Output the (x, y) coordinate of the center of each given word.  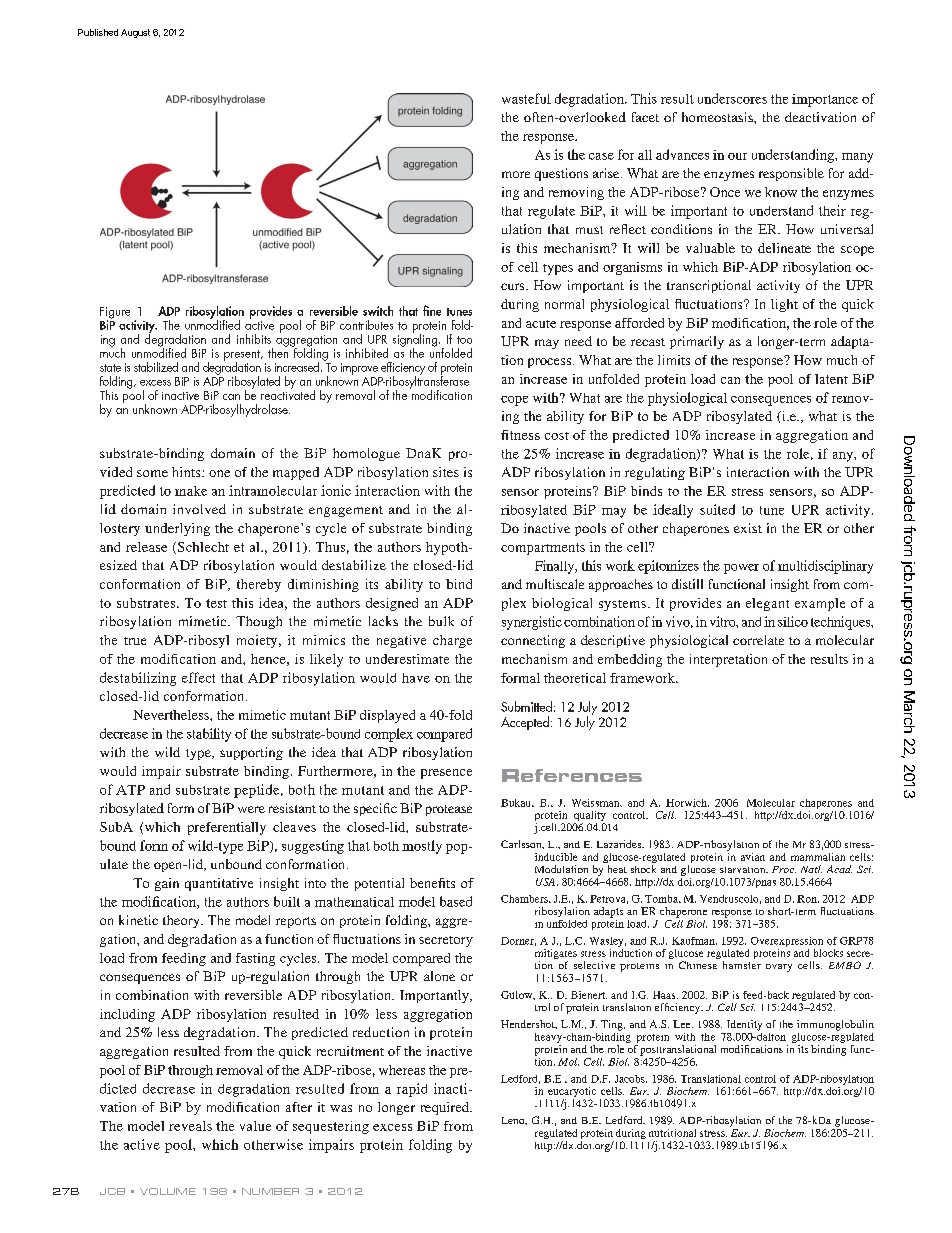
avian (753, 857)
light (784, 305)
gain (167, 884)
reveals (190, 1126)
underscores (732, 98)
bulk (441, 621)
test (216, 603)
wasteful (526, 98)
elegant (767, 604)
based (456, 901)
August (135, 33)
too (464, 340)
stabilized (156, 367)
